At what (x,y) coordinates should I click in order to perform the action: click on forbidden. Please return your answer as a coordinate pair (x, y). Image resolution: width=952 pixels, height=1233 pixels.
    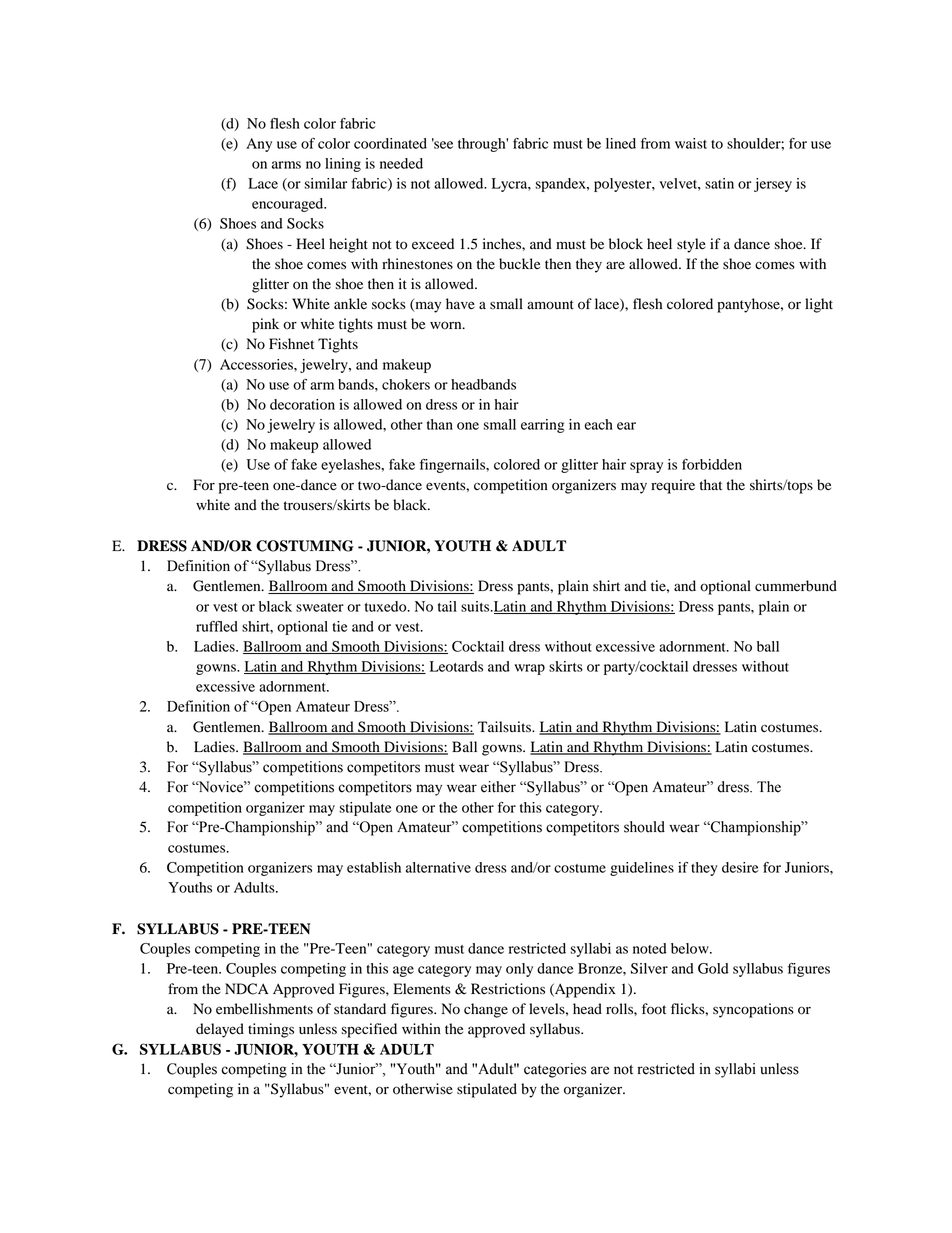
    Looking at the image, I should click on (712, 464).
